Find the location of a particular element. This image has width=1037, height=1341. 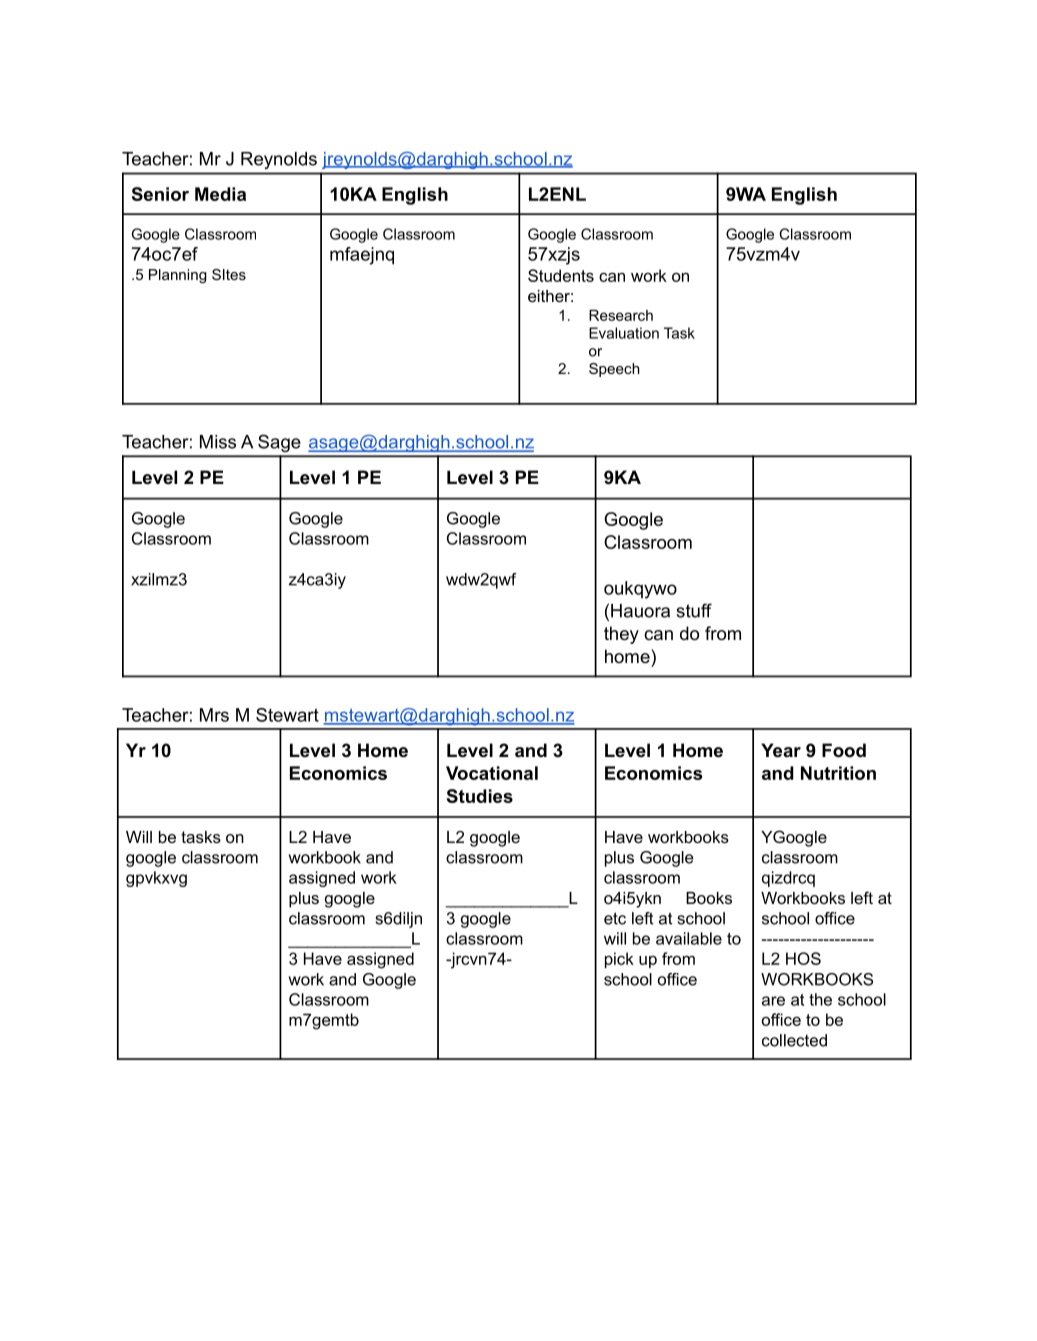

Media is located at coordinates (220, 194).
